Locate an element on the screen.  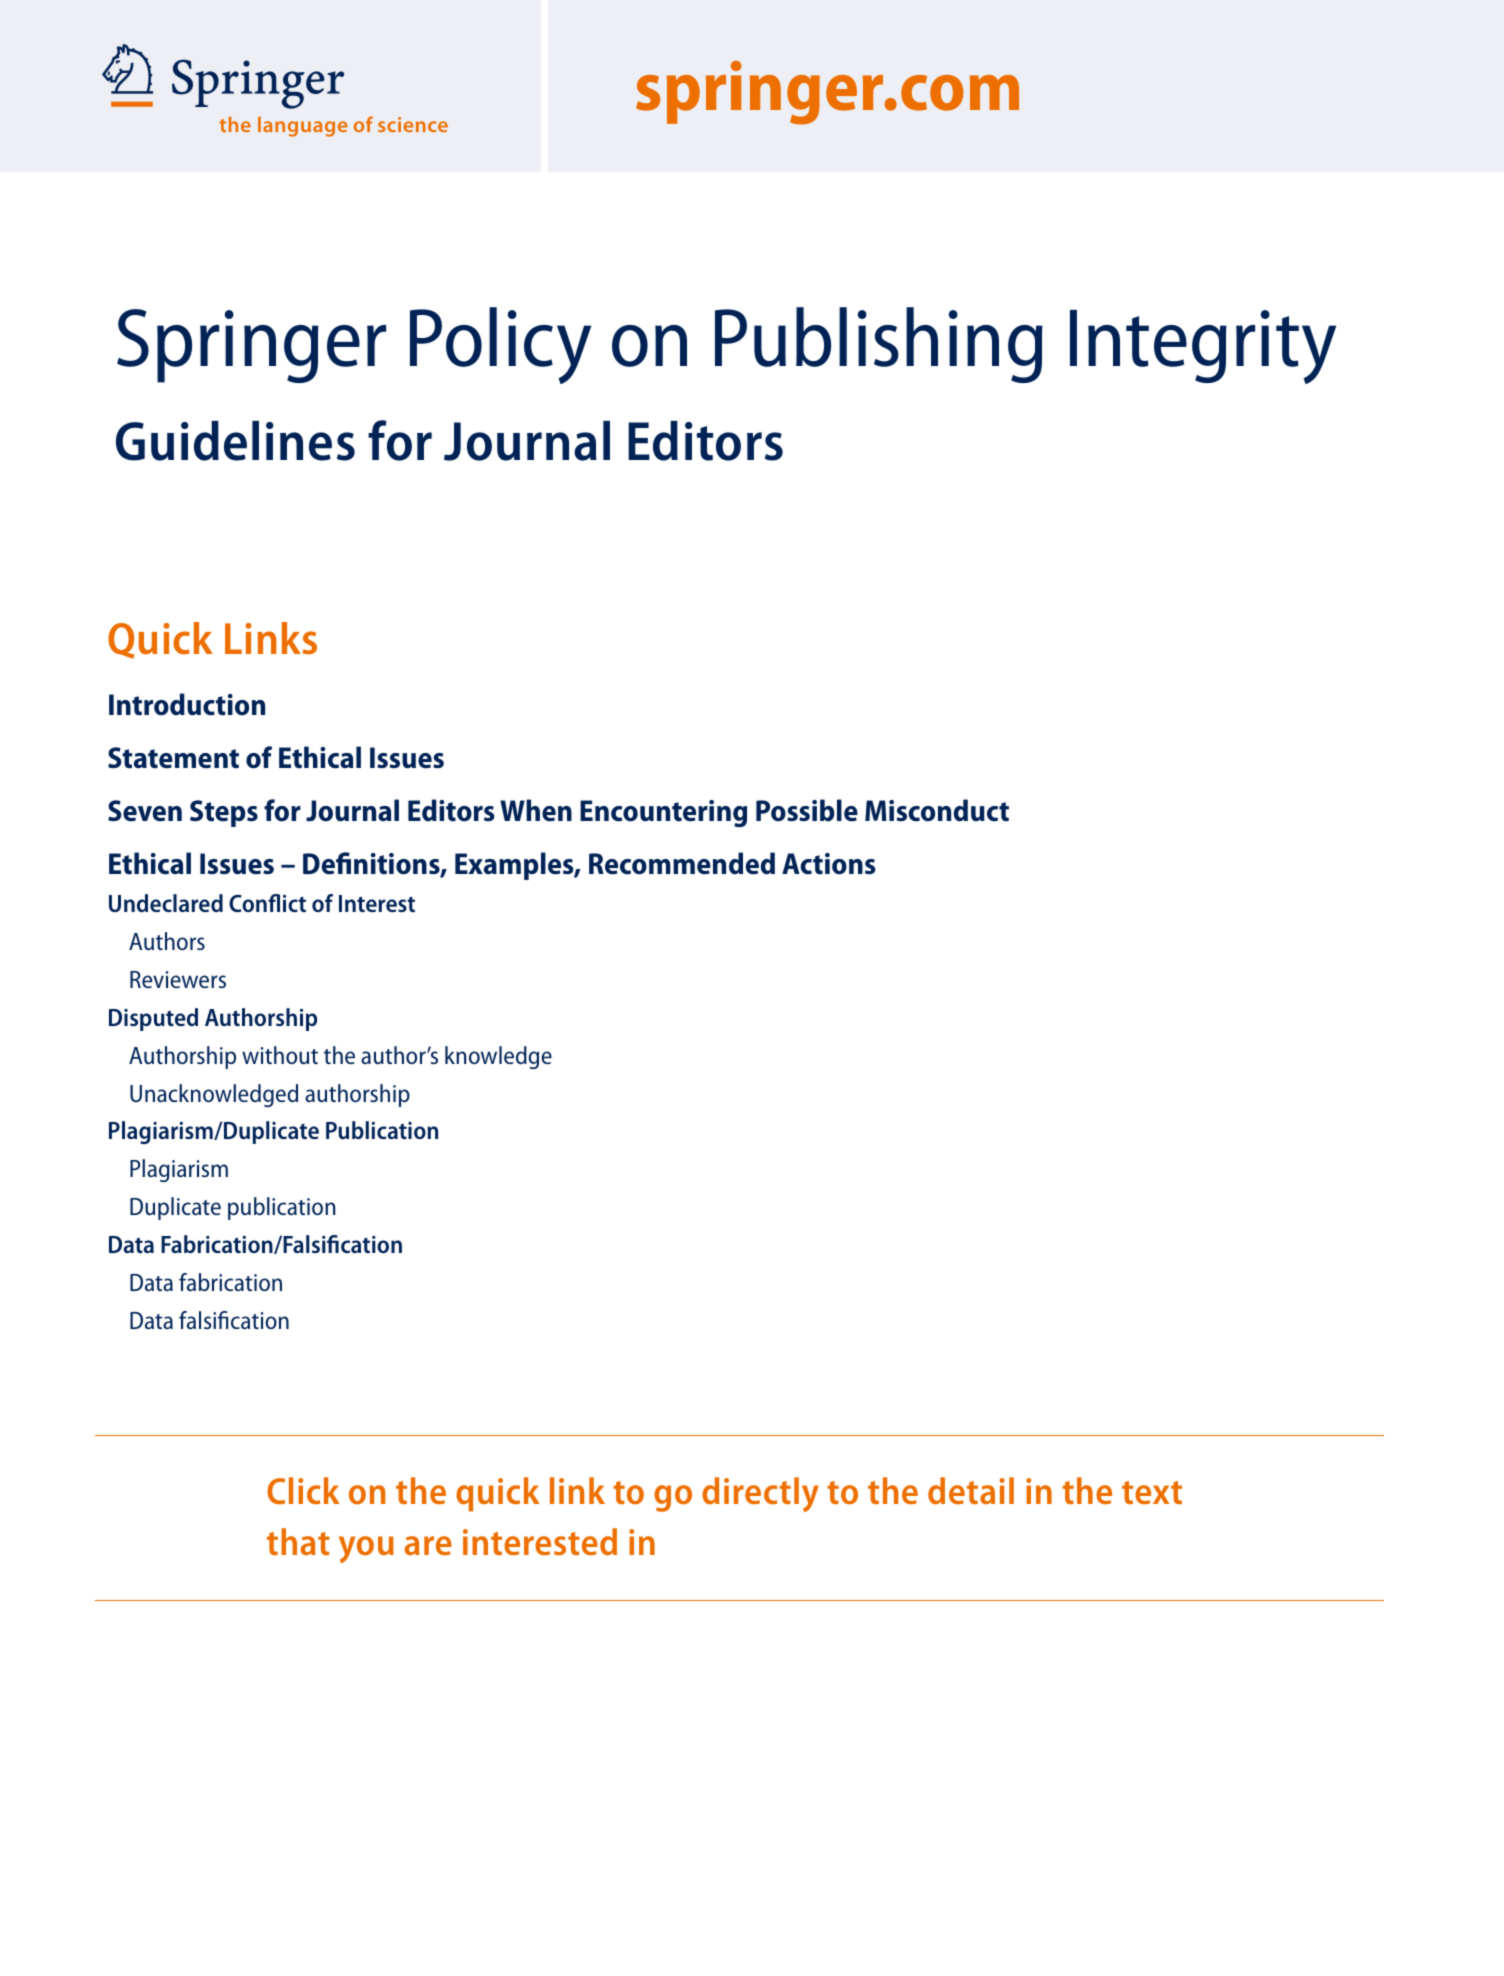
Click is located at coordinates (303, 1490).
